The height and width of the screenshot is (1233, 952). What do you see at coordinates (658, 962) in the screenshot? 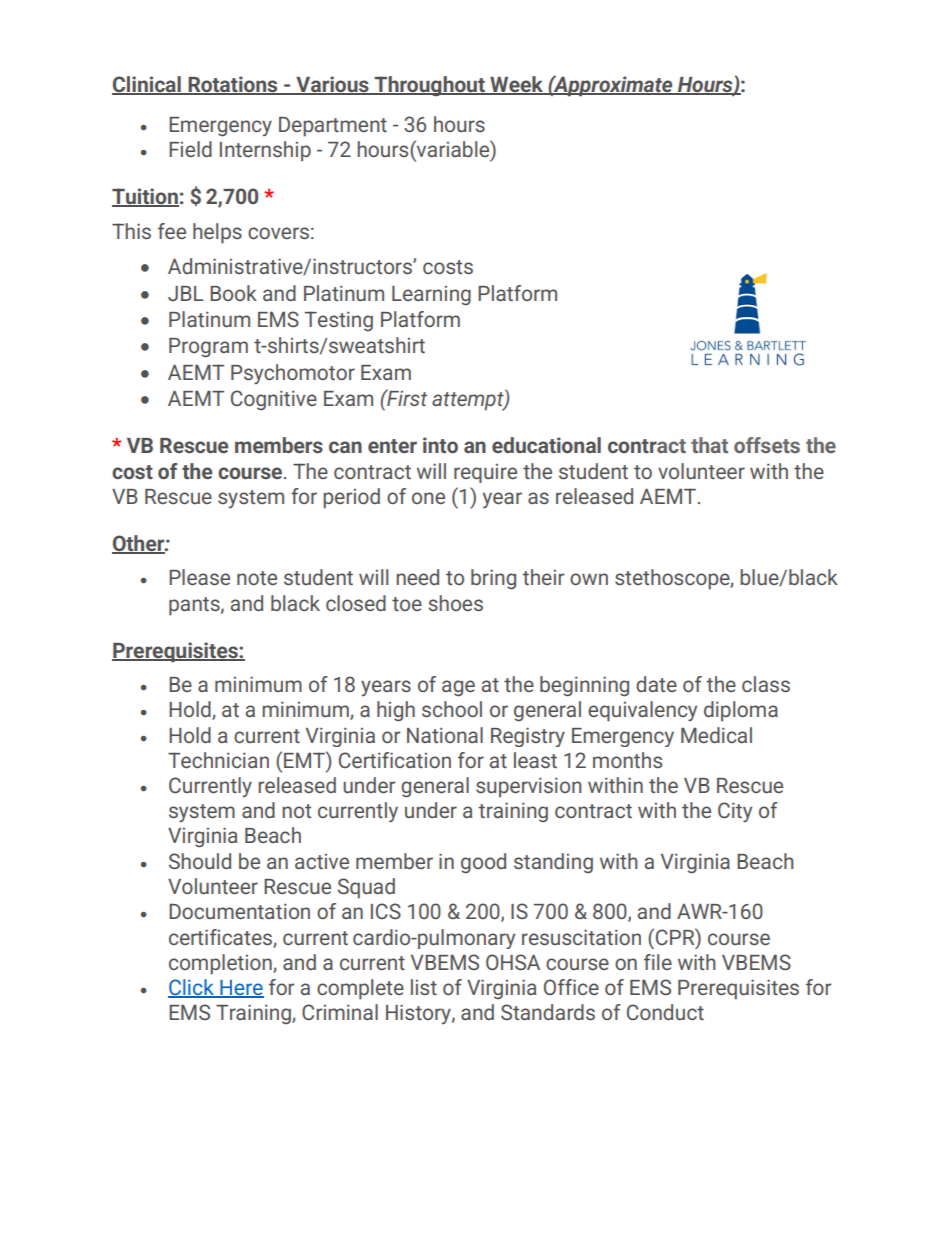
I see `file` at bounding box center [658, 962].
